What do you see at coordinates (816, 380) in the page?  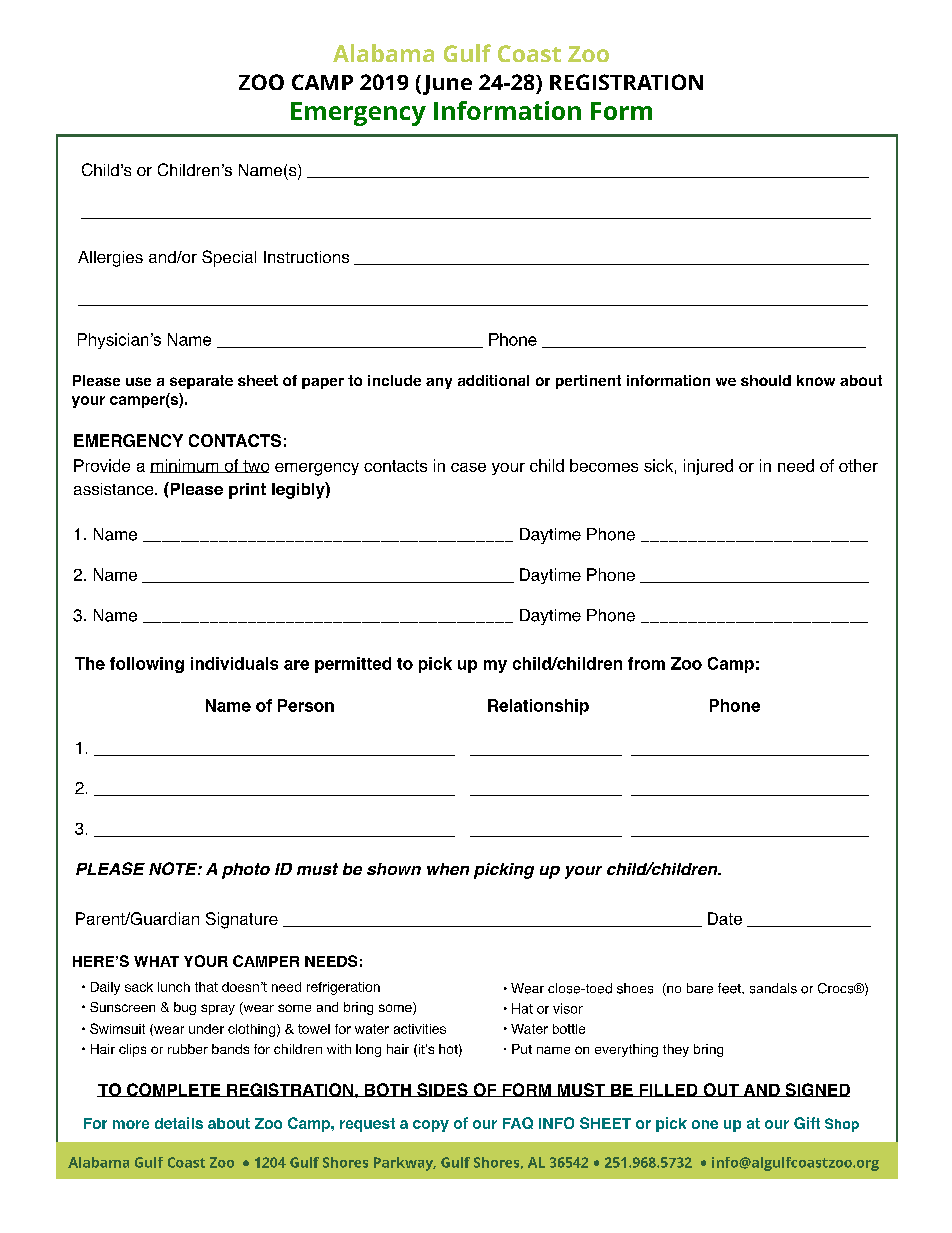 I see `know` at bounding box center [816, 380].
